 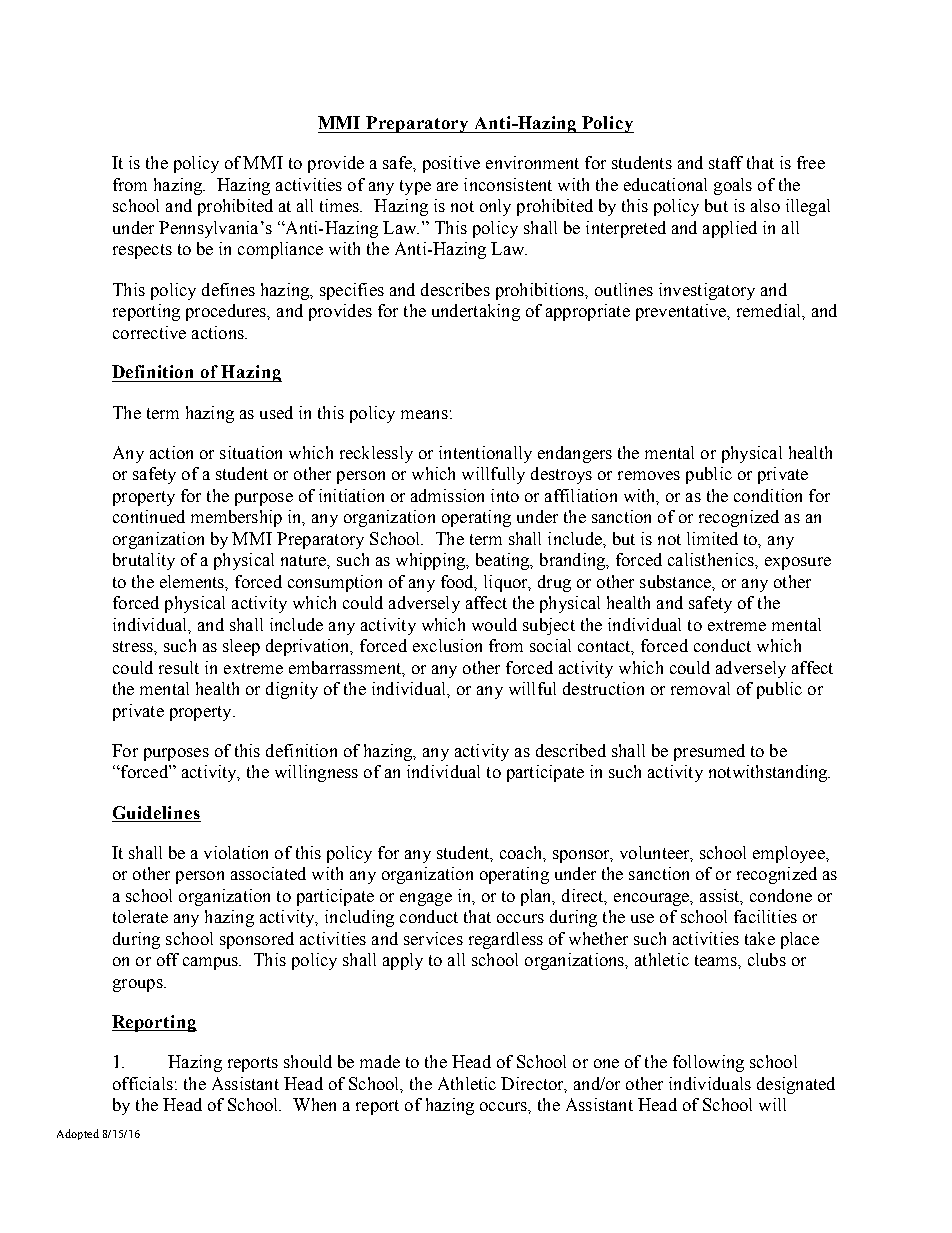 What do you see at coordinates (156, 812) in the document?
I see `Guidelines` at bounding box center [156, 812].
